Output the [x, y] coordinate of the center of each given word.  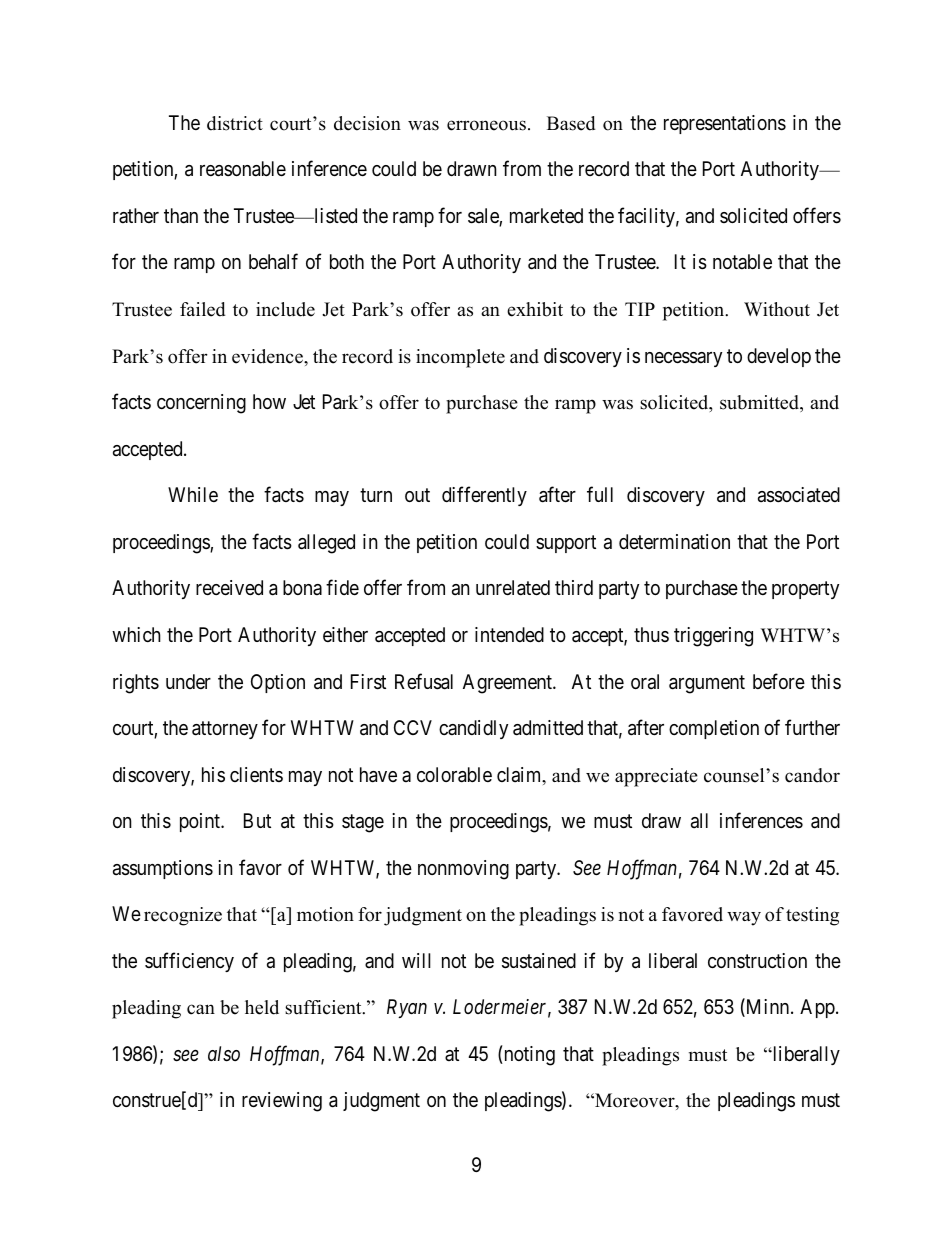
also [224, 1054]
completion [714, 729]
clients [256, 774]
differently [484, 496]
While [193, 494]
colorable [454, 775]
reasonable [243, 169]
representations [725, 124]
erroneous [486, 125]
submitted [761, 403]
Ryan [407, 1008]
